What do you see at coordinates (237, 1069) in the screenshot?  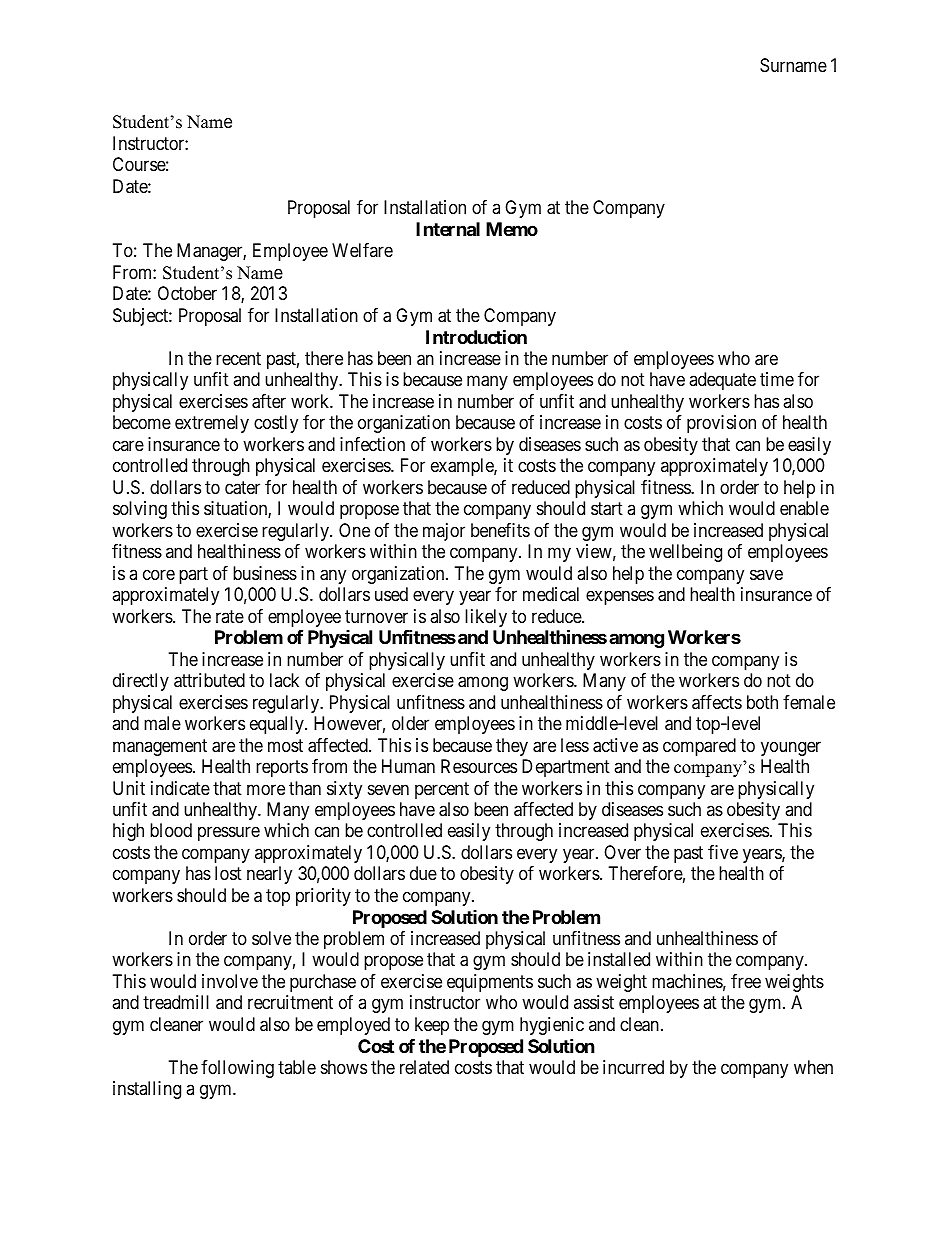 I see `following` at bounding box center [237, 1069].
